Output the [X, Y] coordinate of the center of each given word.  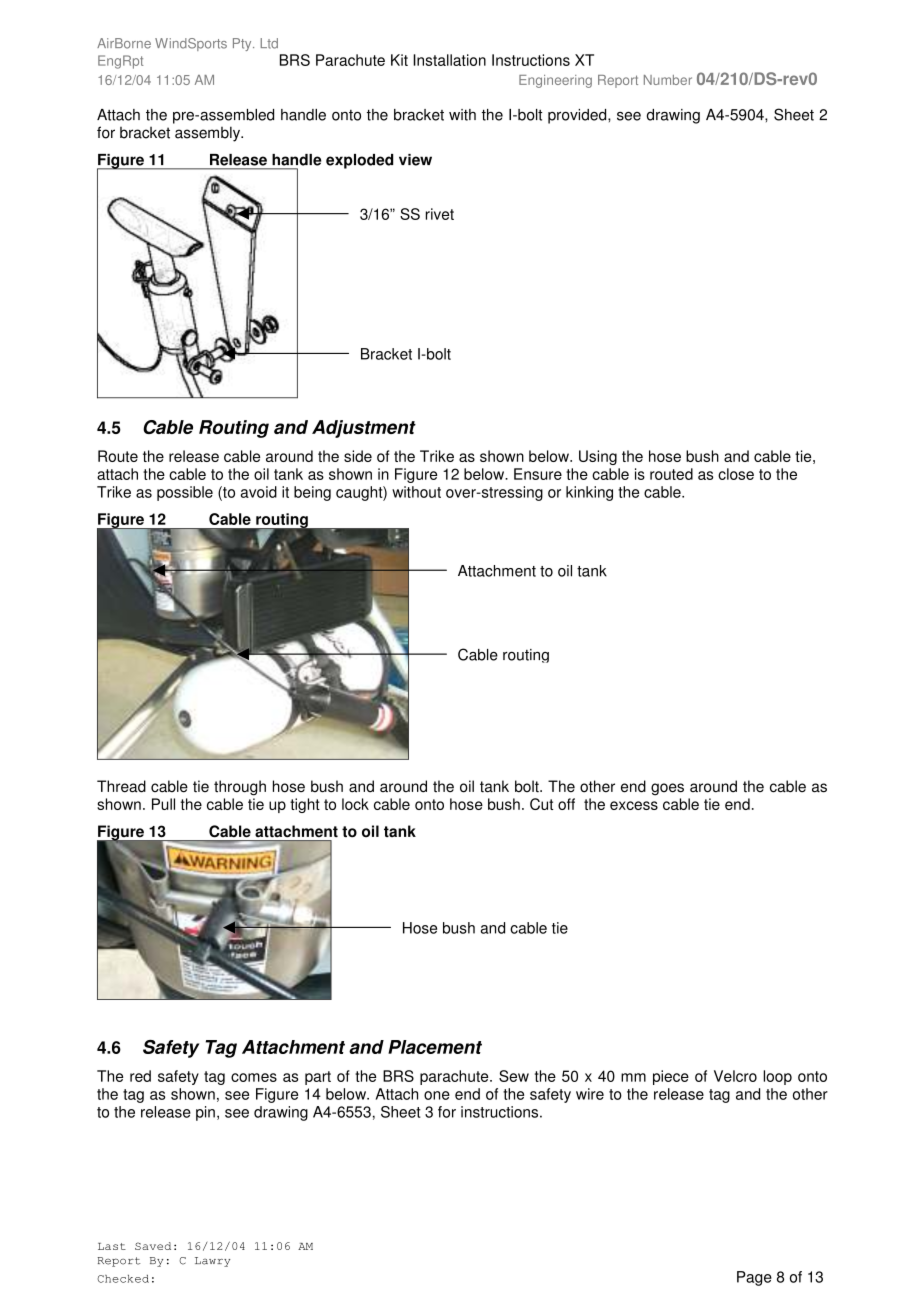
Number [668, 80]
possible [185, 493]
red [140, 1076]
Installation [449, 60]
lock [355, 804]
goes [667, 789]
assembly [208, 134]
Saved [153, 1246]
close [736, 474]
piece [671, 1077]
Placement [435, 1047]
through [240, 788]
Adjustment [364, 429]
